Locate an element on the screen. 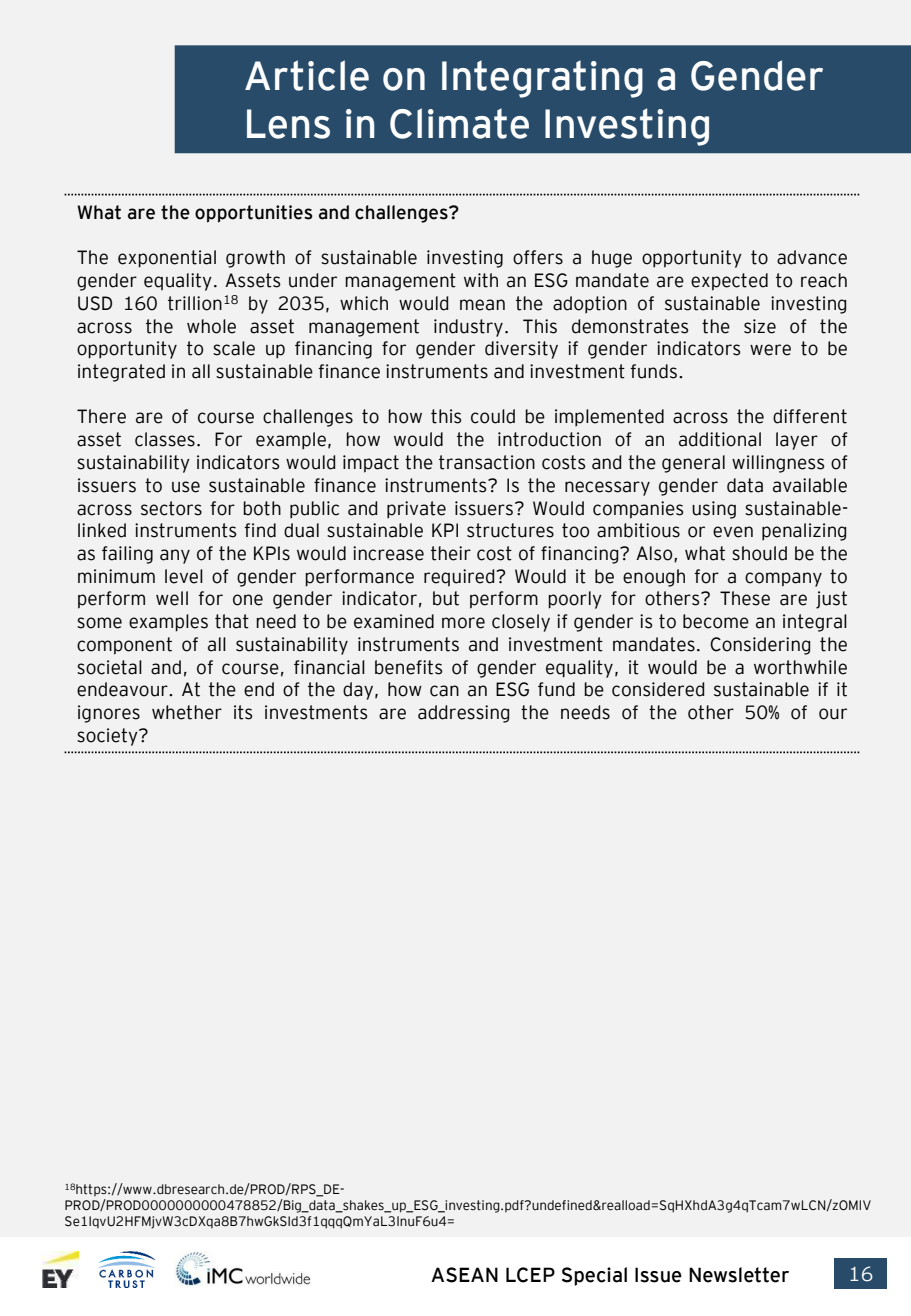  society is located at coordinates (108, 737).
